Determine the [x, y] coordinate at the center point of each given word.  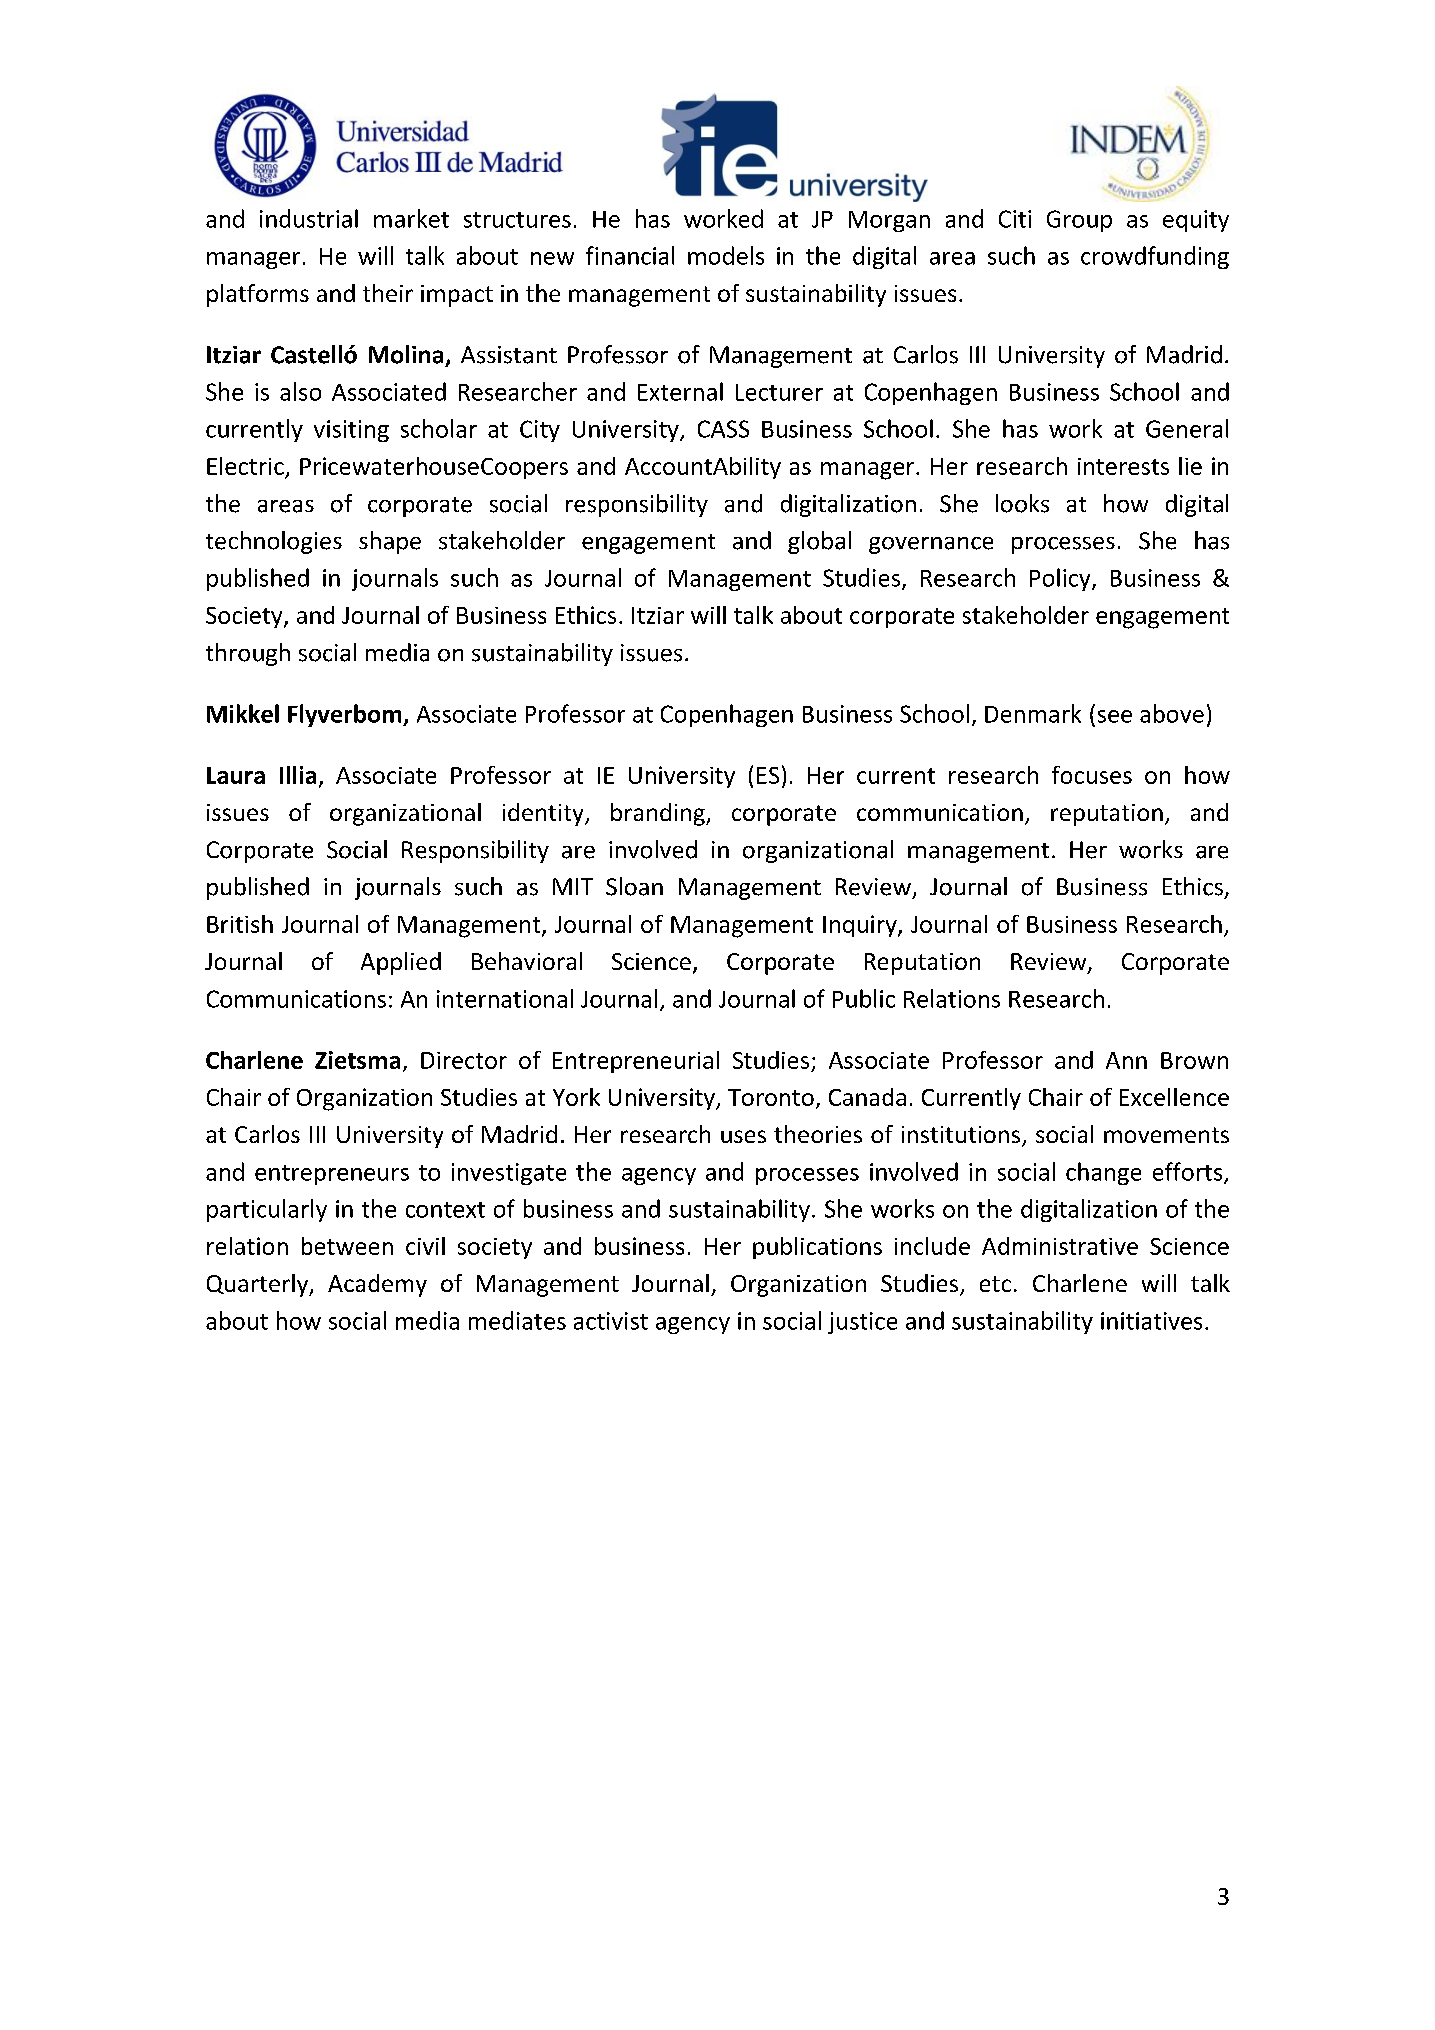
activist [611, 1321]
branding [659, 814]
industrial [309, 218]
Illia [298, 775]
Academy [377, 1285]
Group [1079, 221]
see [1115, 716]
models [726, 255]
